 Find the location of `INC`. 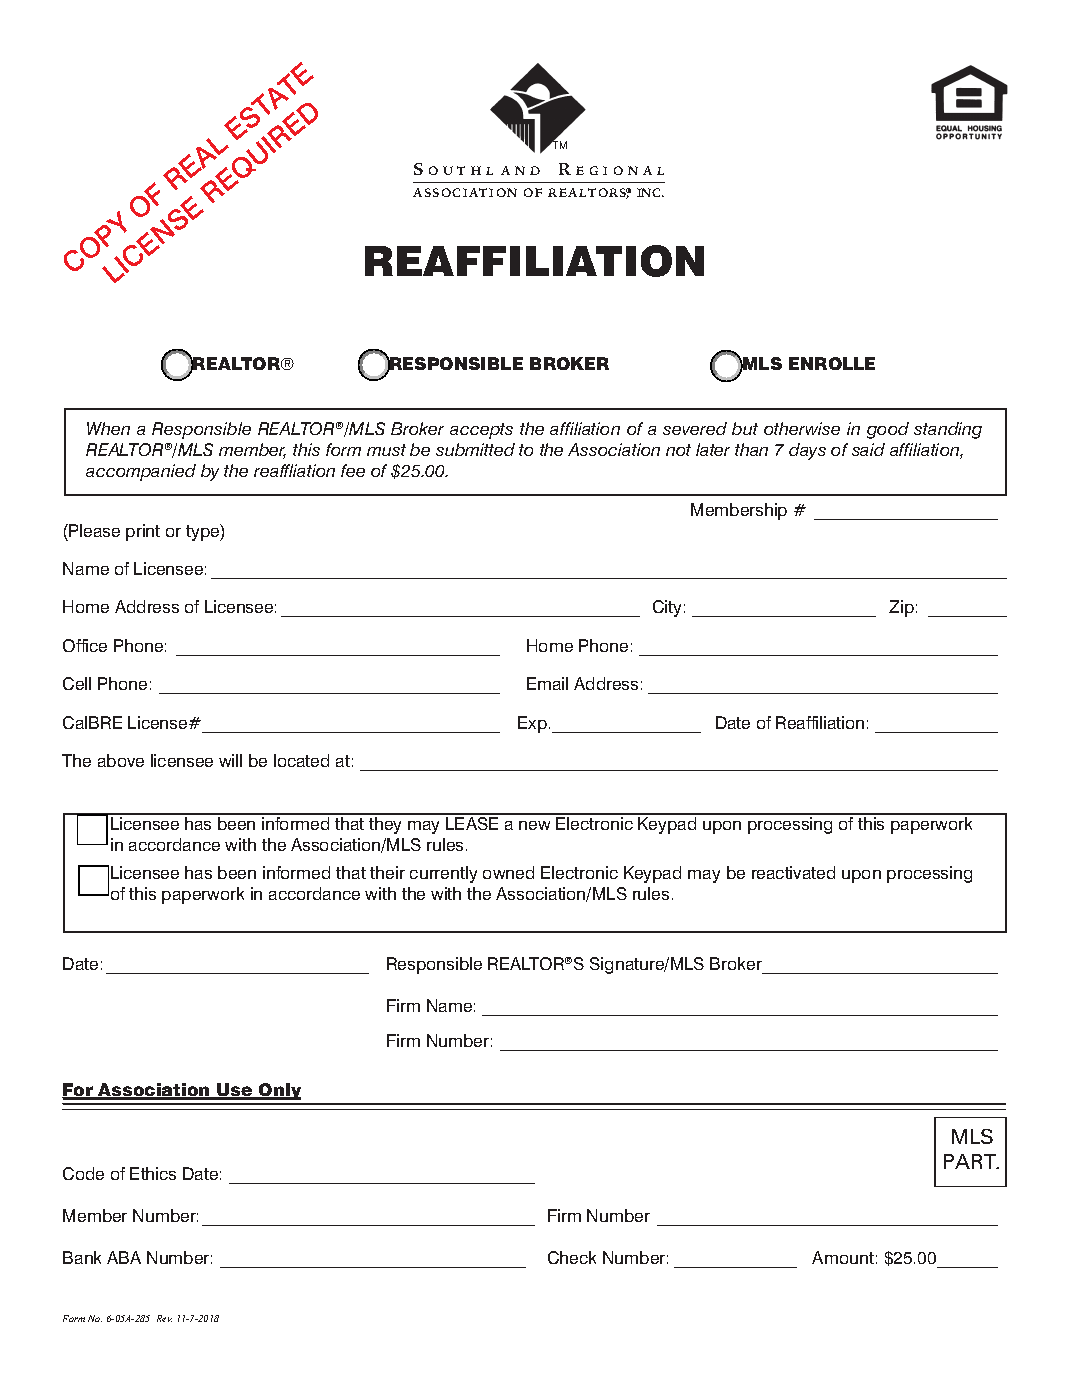

INC is located at coordinates (650, 192).
